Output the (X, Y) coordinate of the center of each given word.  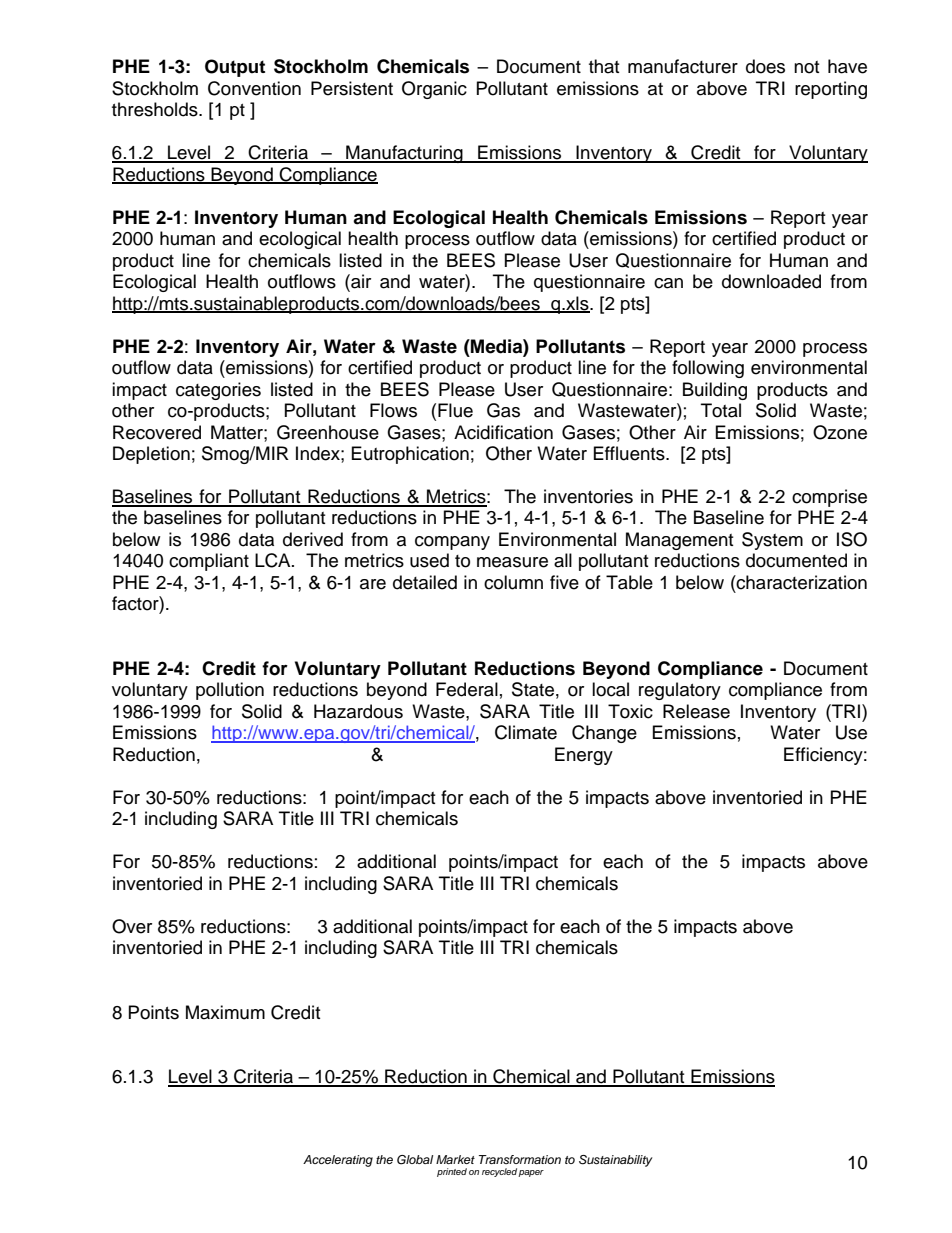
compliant (209, 562)
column (513, 582)
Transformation (520, 1159)
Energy (584, 756)
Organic (434, 90)
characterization (801, 582)
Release (696, 711)
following (708, 369)
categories (218, 391)
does (765, 66)
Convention (254, 88)
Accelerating (338, 1161)
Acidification (503, 432)
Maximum (225, 1012)
